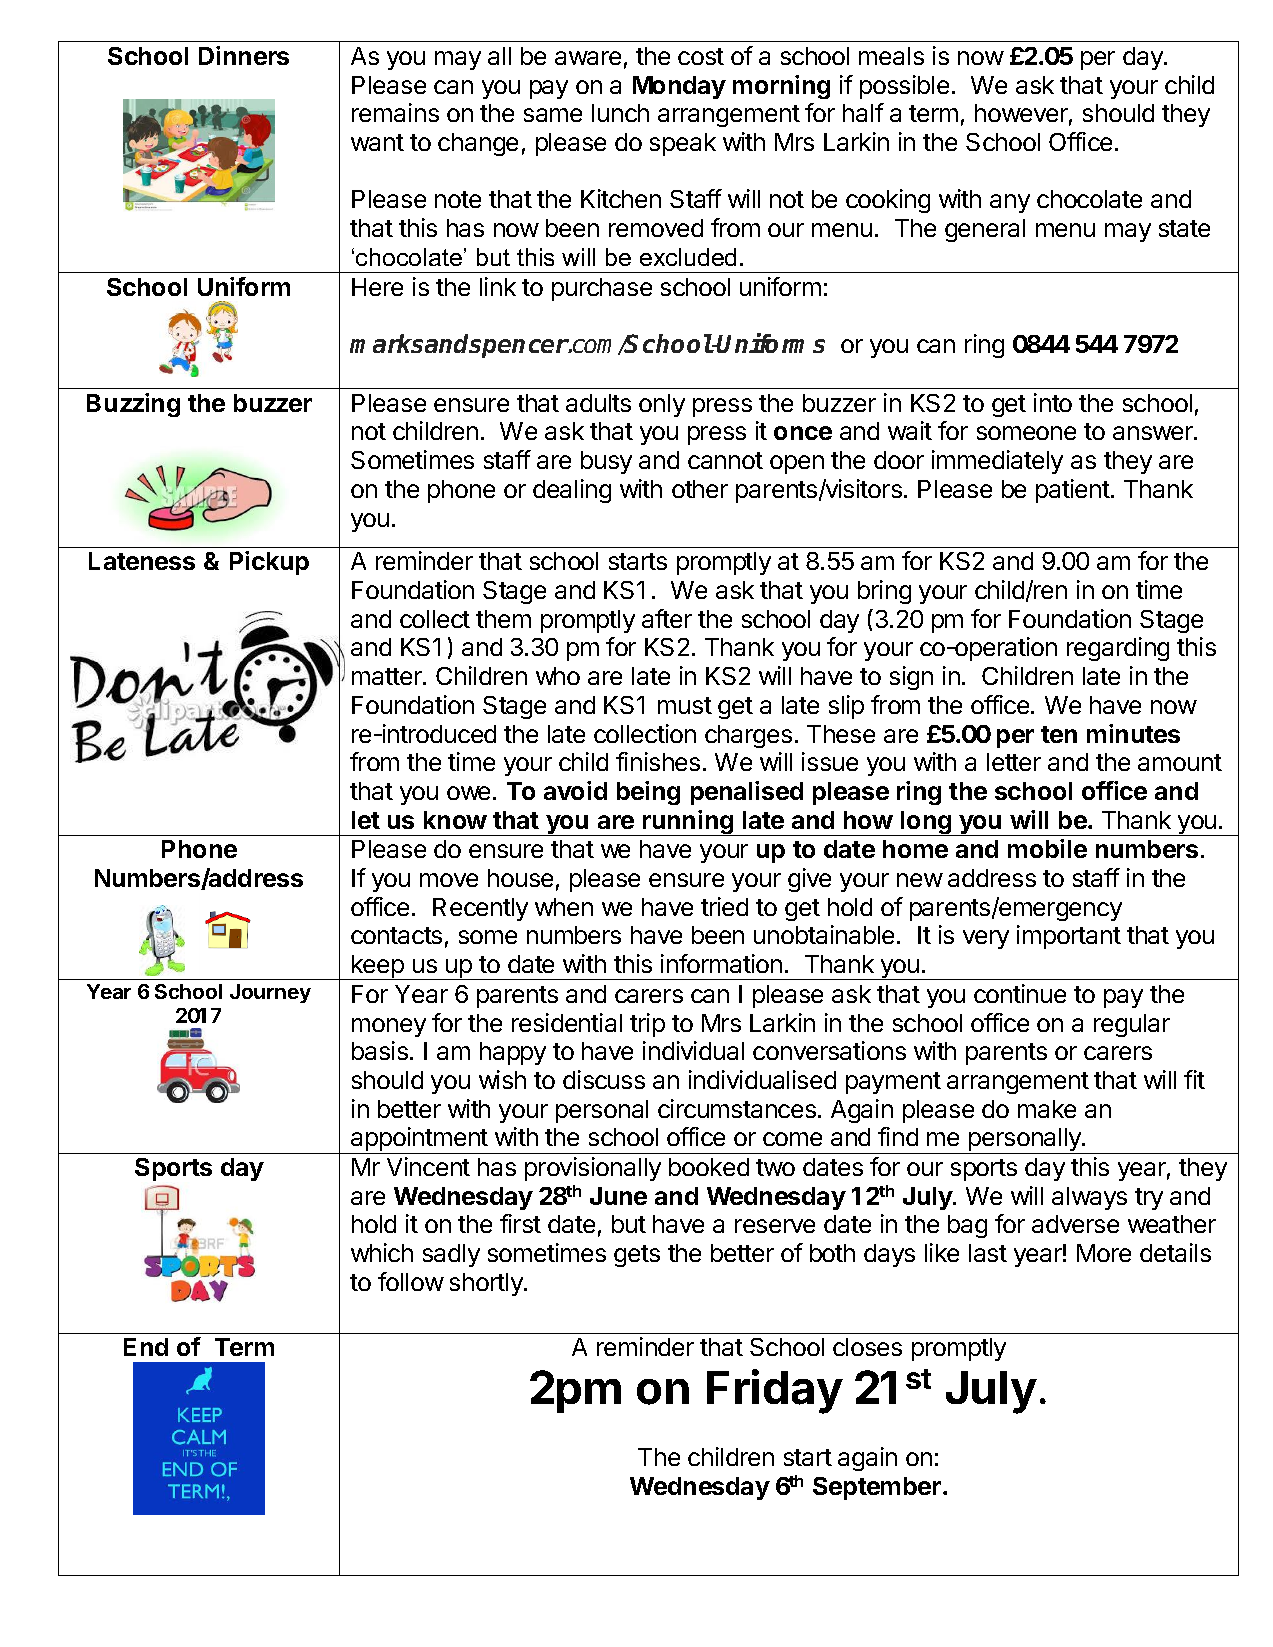 This image has width=1273, height=1647. I want to click on finishes, so click(658, 761).
